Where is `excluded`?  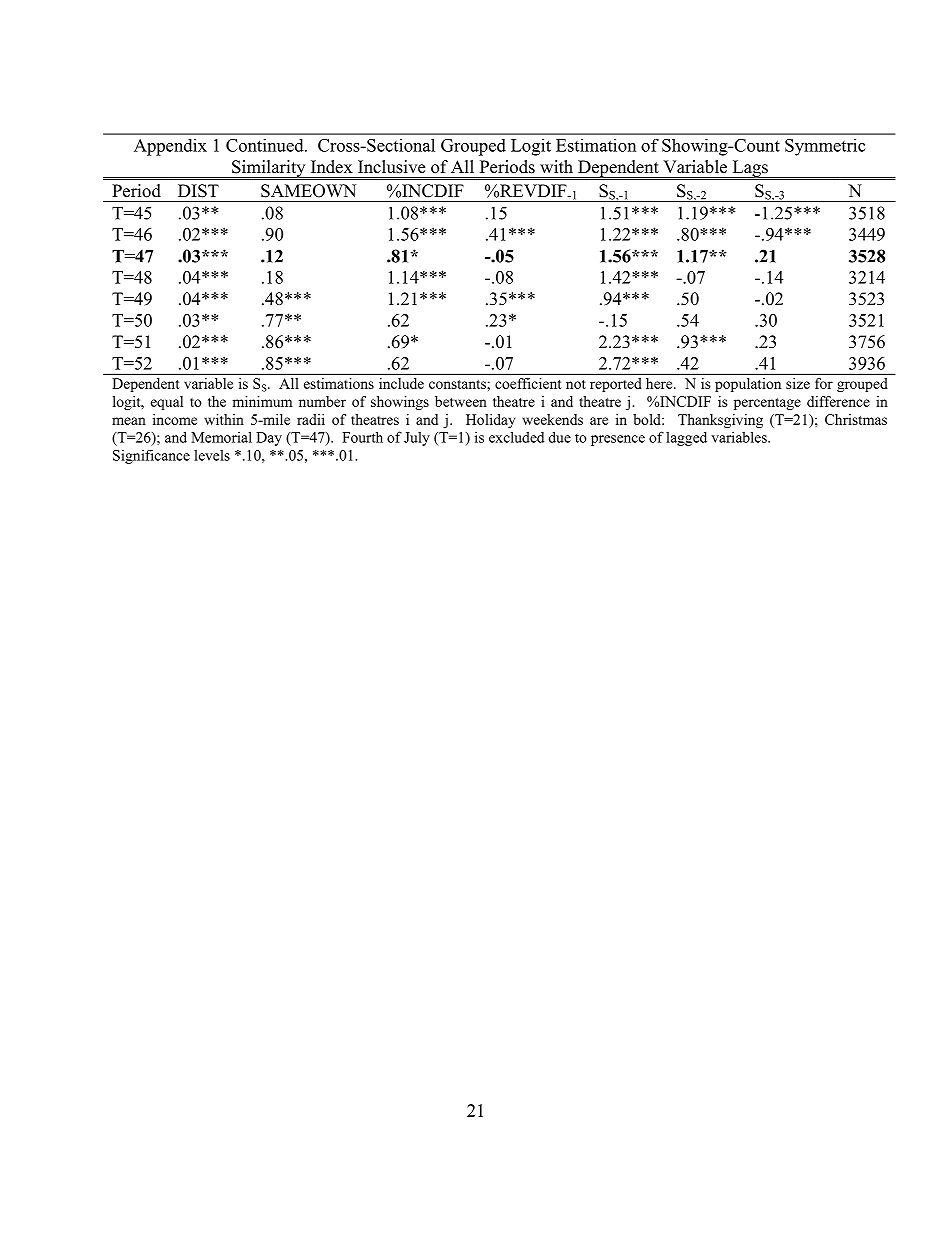
excluded is located at coordinates (516, 437).
